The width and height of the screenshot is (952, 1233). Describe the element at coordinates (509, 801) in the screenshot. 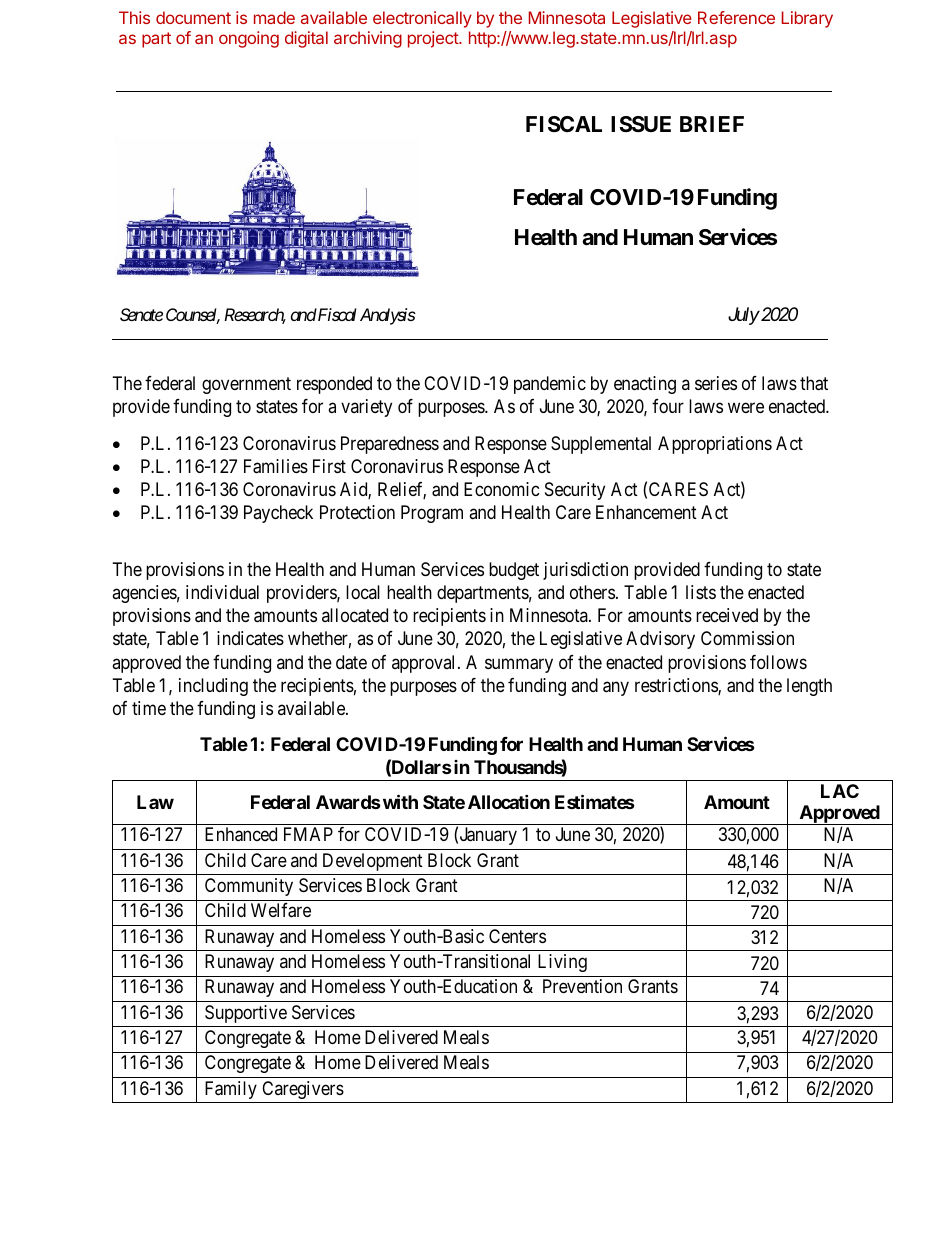

I see `Allocation` at that location.
